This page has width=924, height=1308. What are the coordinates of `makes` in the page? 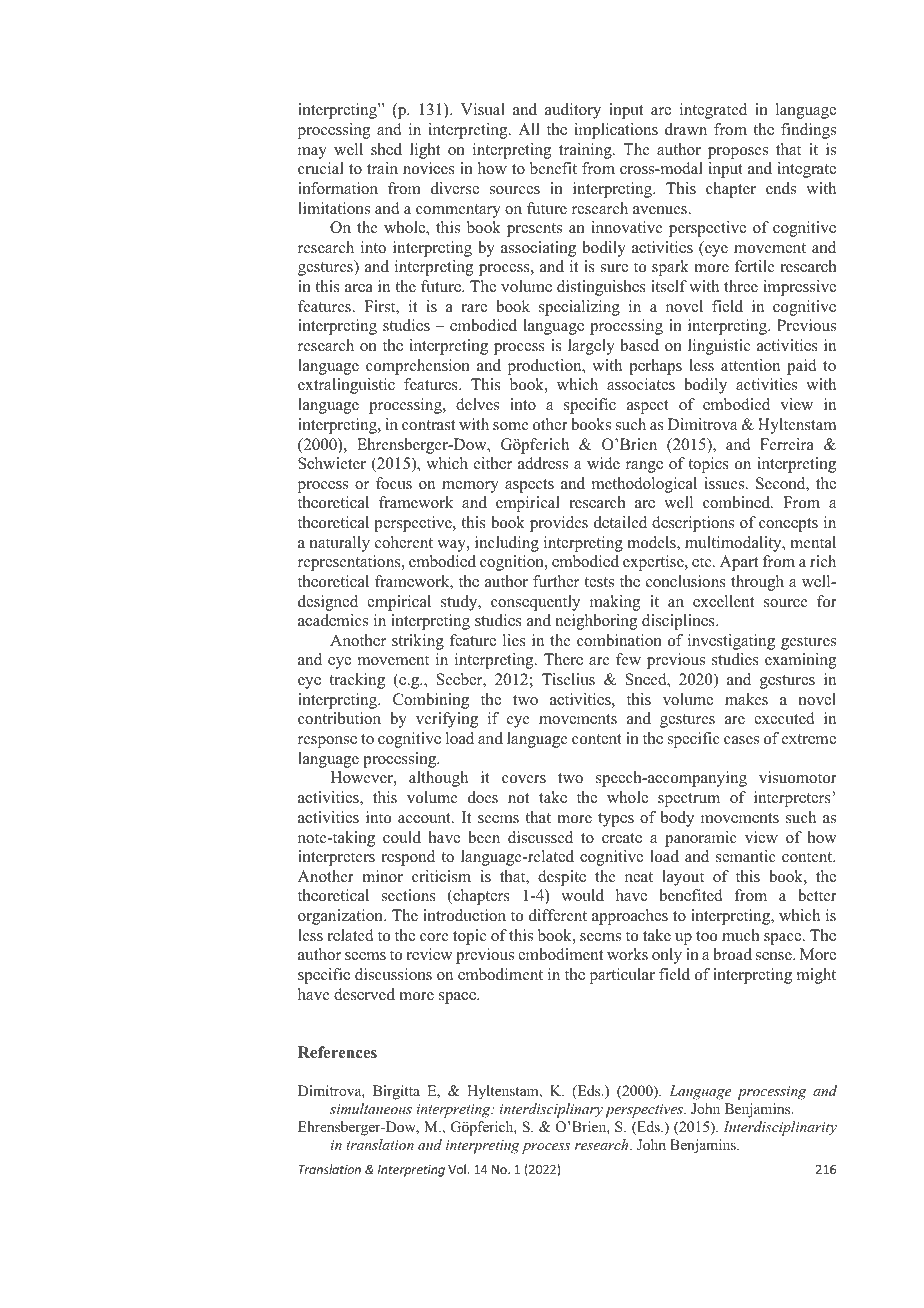 It's located at (746, 699).
